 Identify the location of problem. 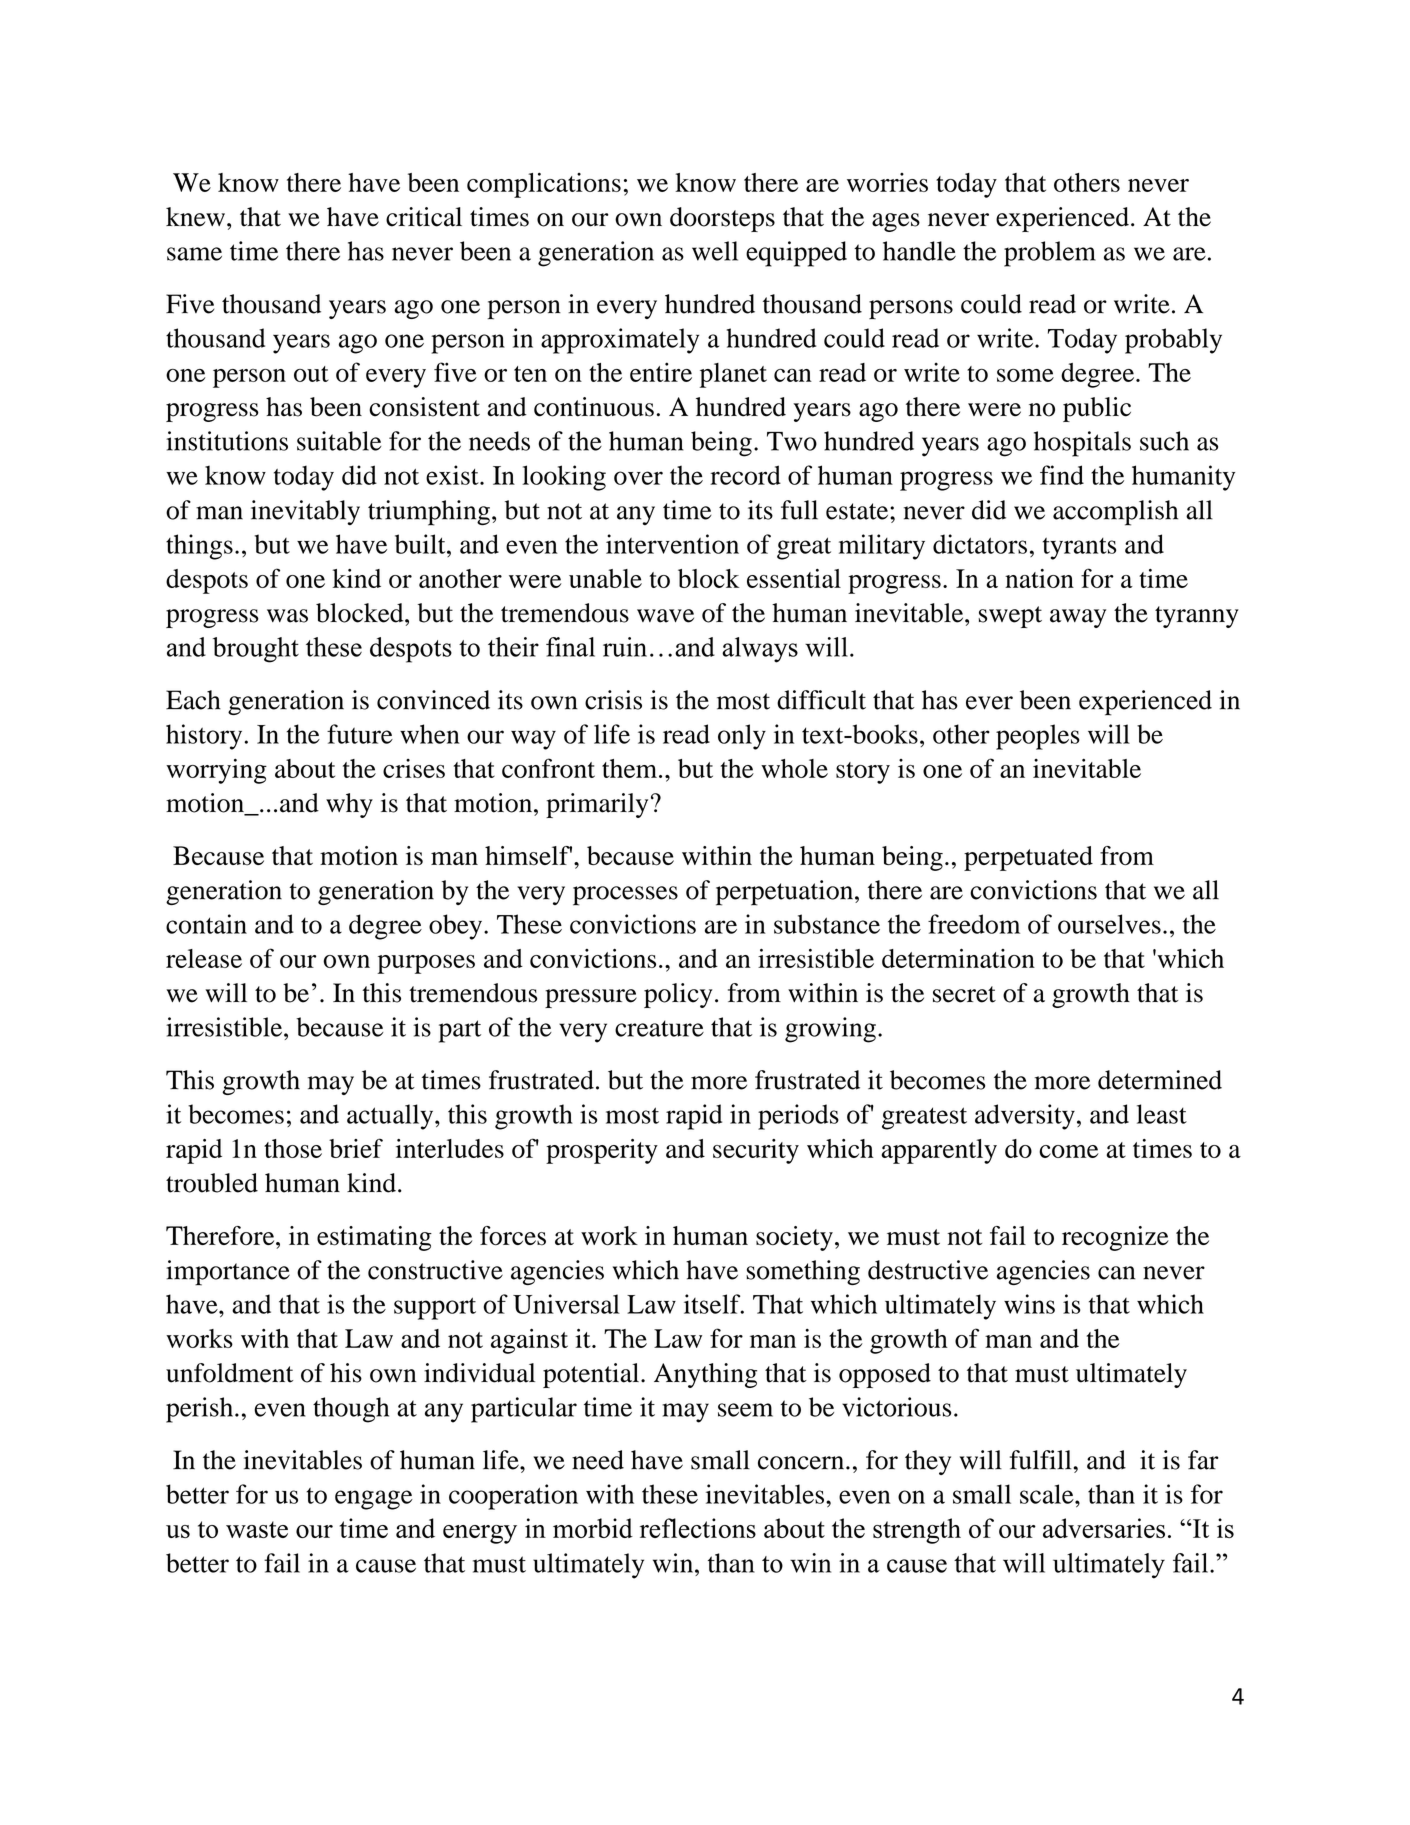
(1050, 254).
